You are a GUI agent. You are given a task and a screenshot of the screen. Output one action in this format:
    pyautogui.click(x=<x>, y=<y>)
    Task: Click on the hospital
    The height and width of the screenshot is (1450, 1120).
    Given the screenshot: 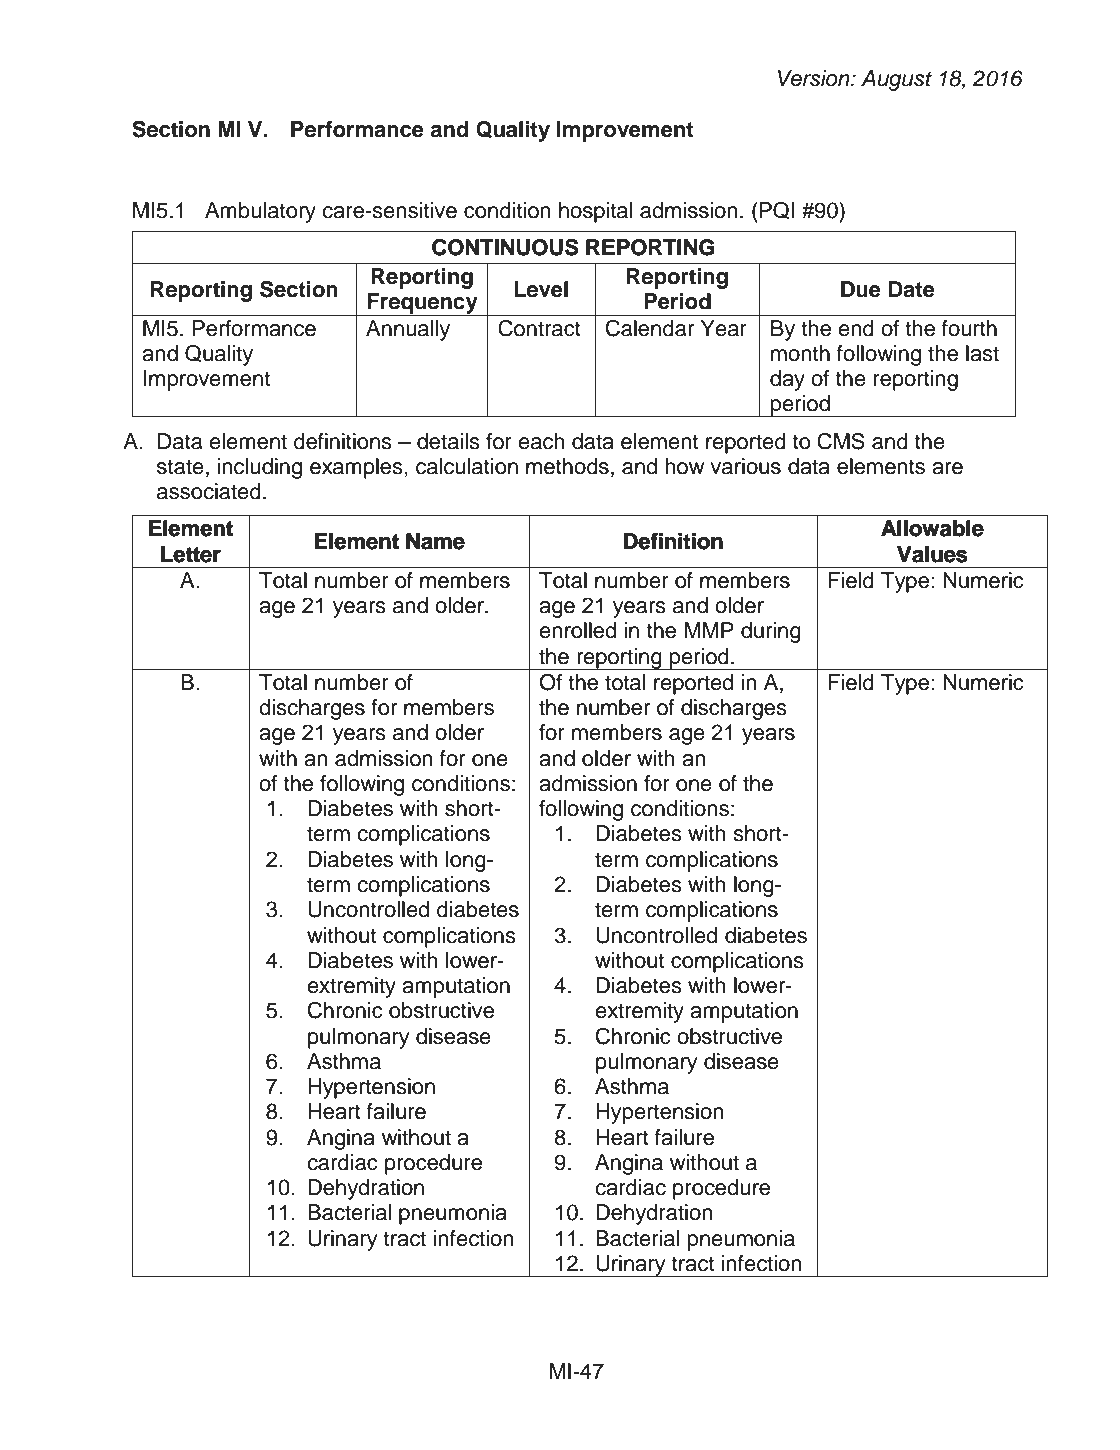 What is the action you would take?
    pyautogui.click(x=596, y=212)
